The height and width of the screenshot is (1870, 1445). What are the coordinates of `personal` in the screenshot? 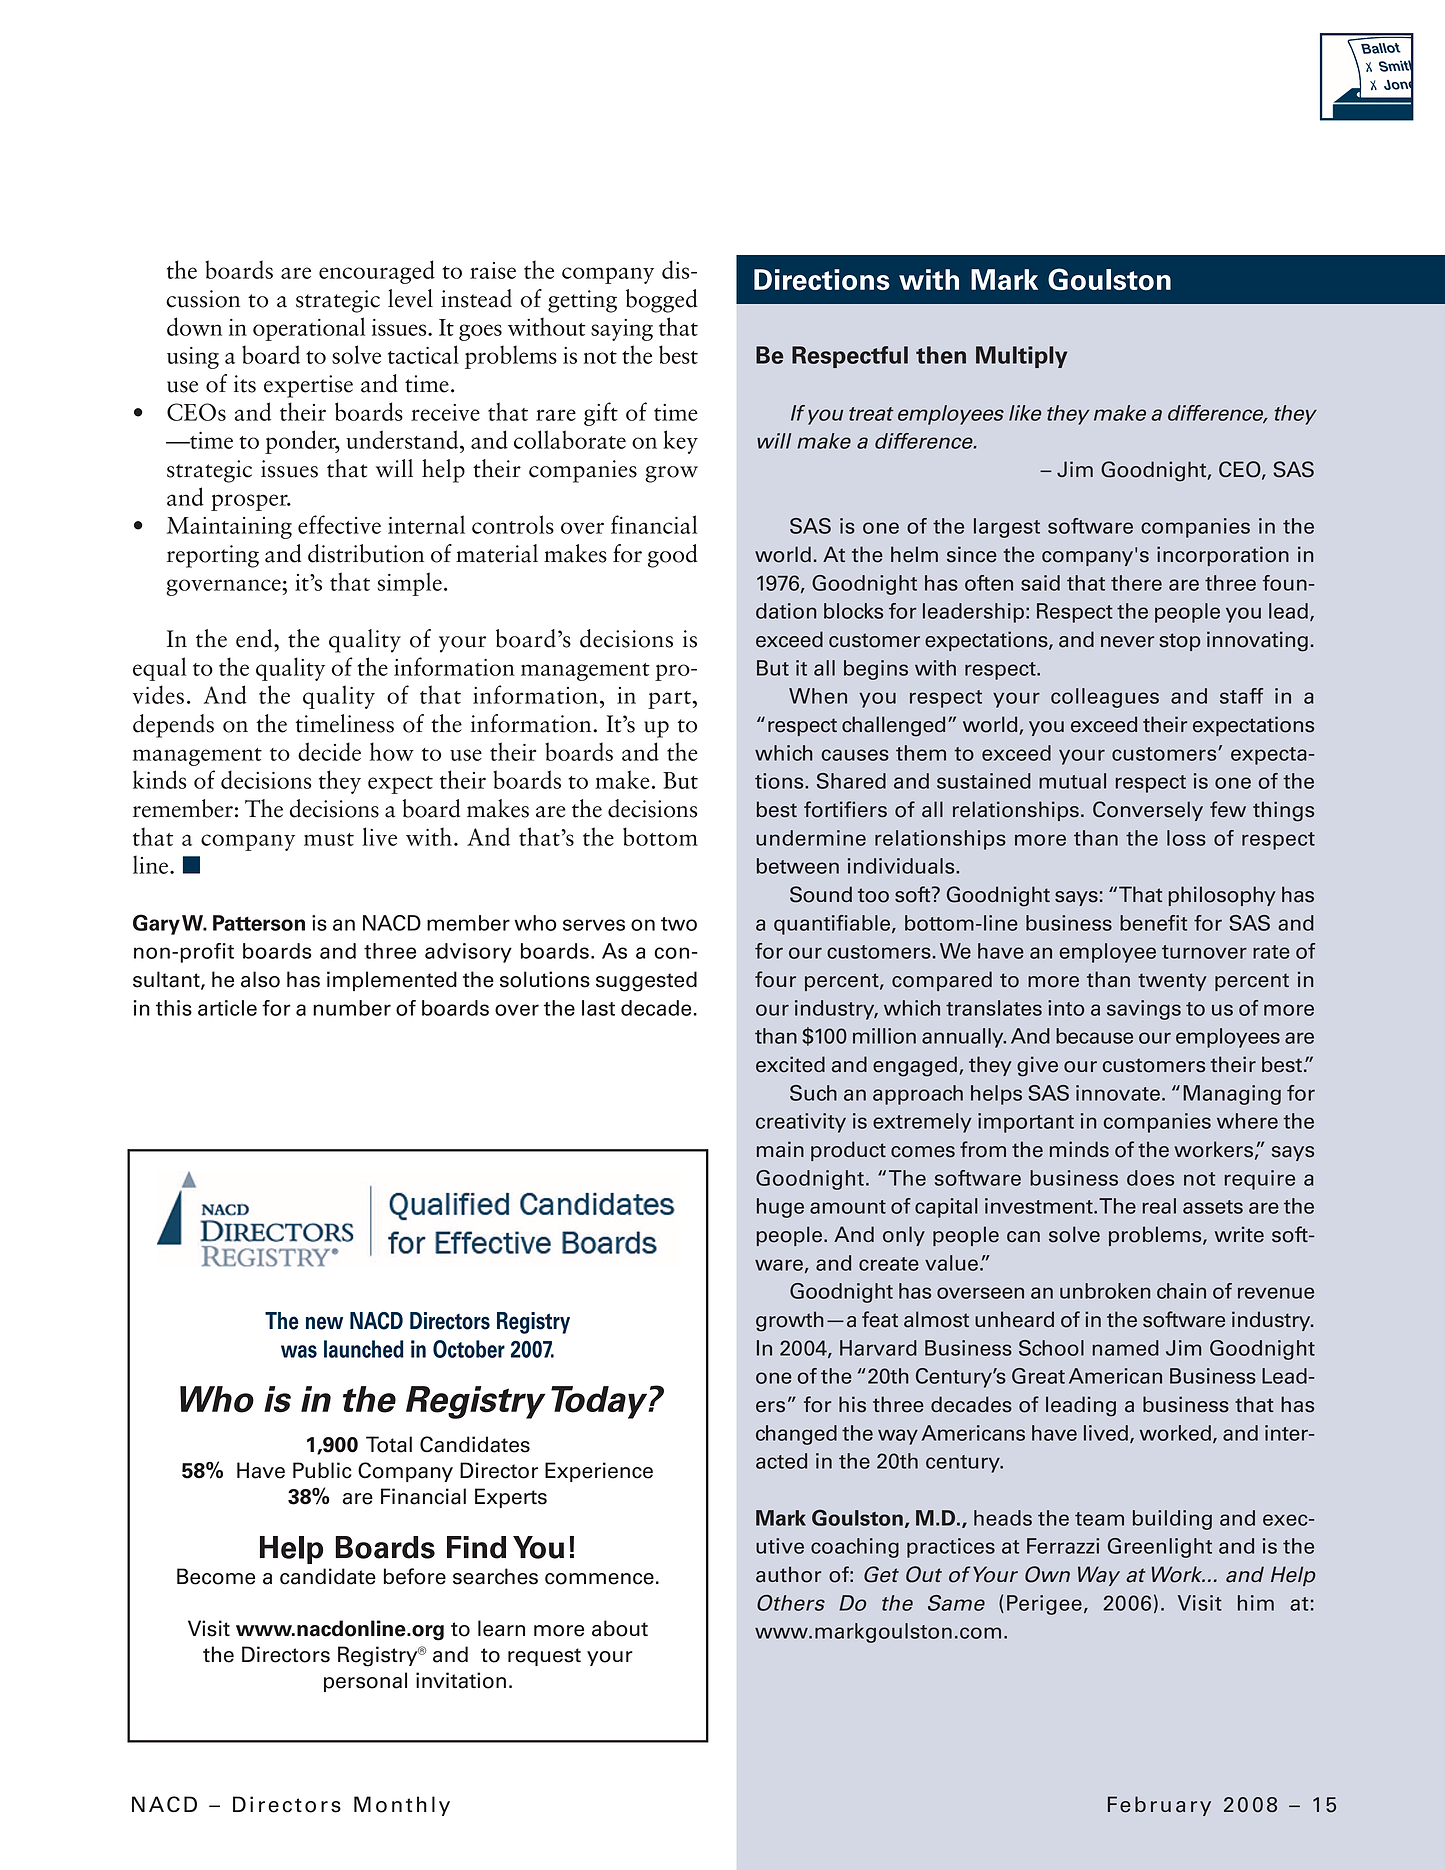 It's located at (365, 1682).
